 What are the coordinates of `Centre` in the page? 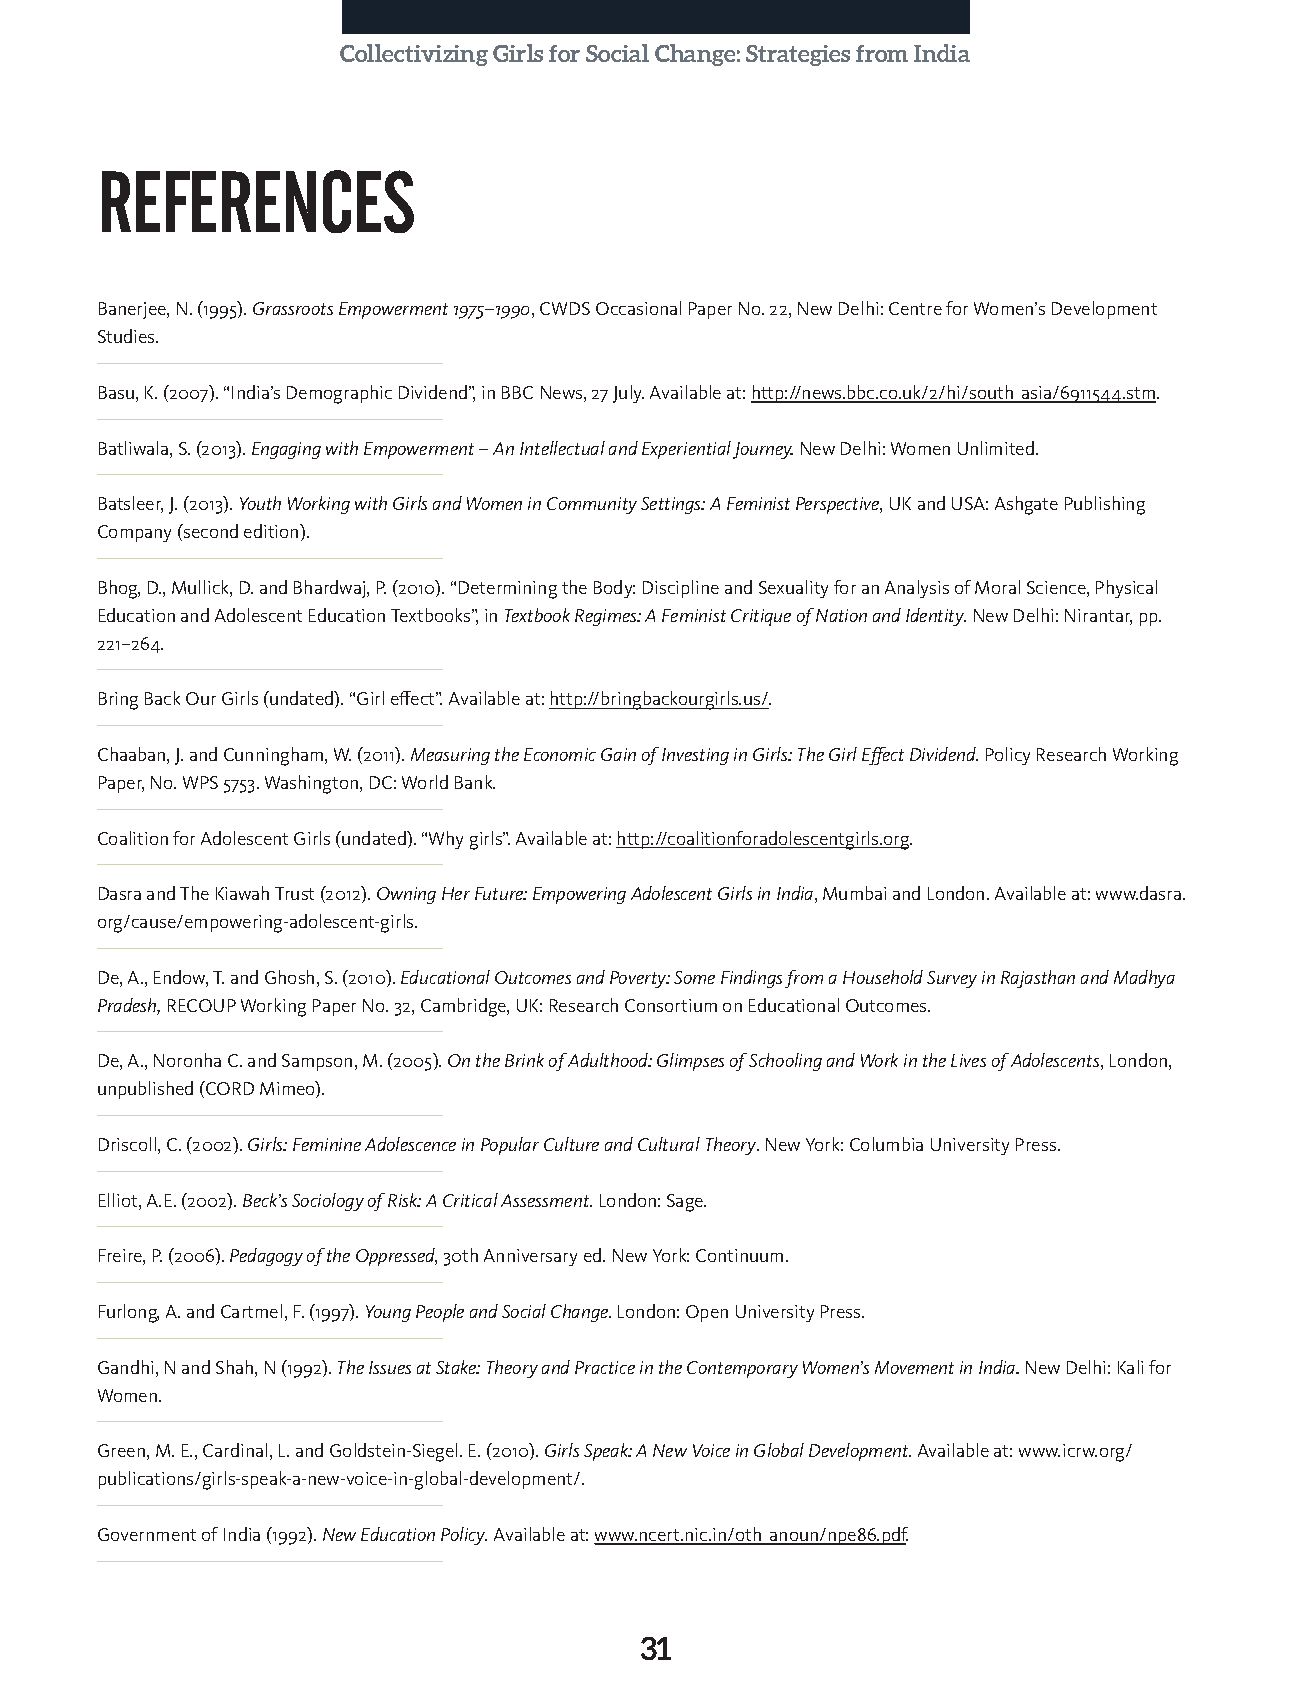 It's located at (915, 308).
